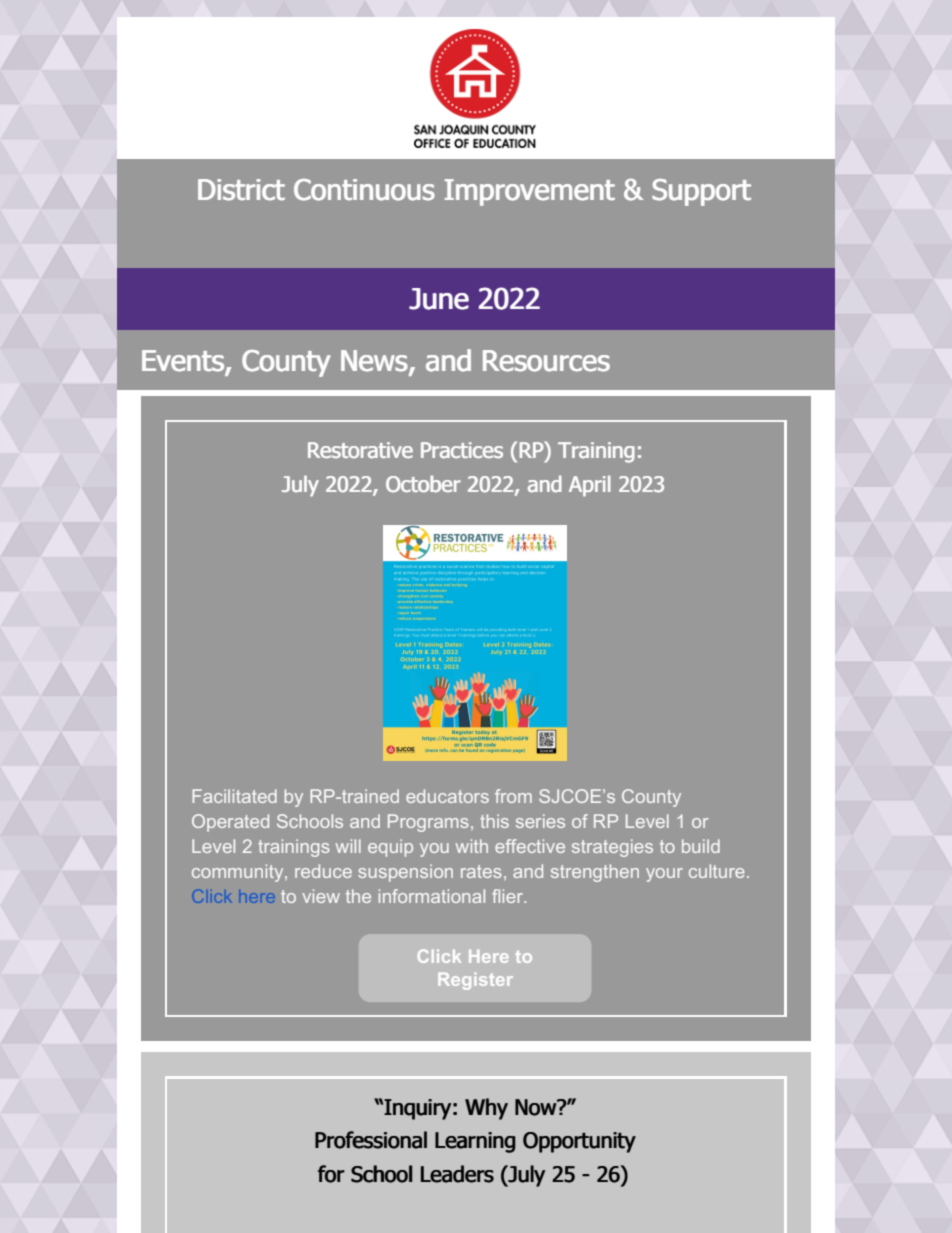 The image size is (952, 1233). I want to click on April, so click(590, 486).
